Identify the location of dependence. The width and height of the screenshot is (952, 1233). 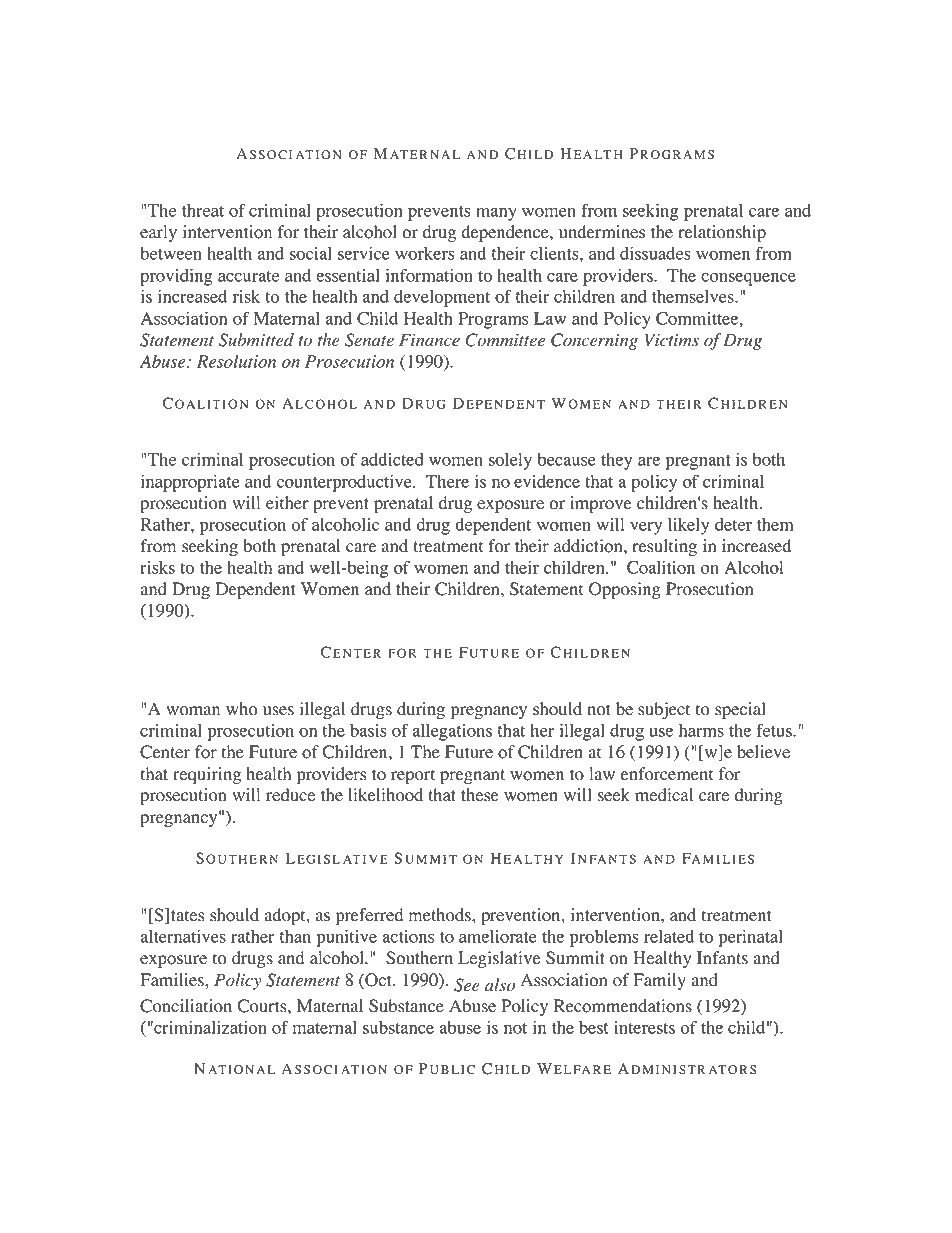
(506, 233).
